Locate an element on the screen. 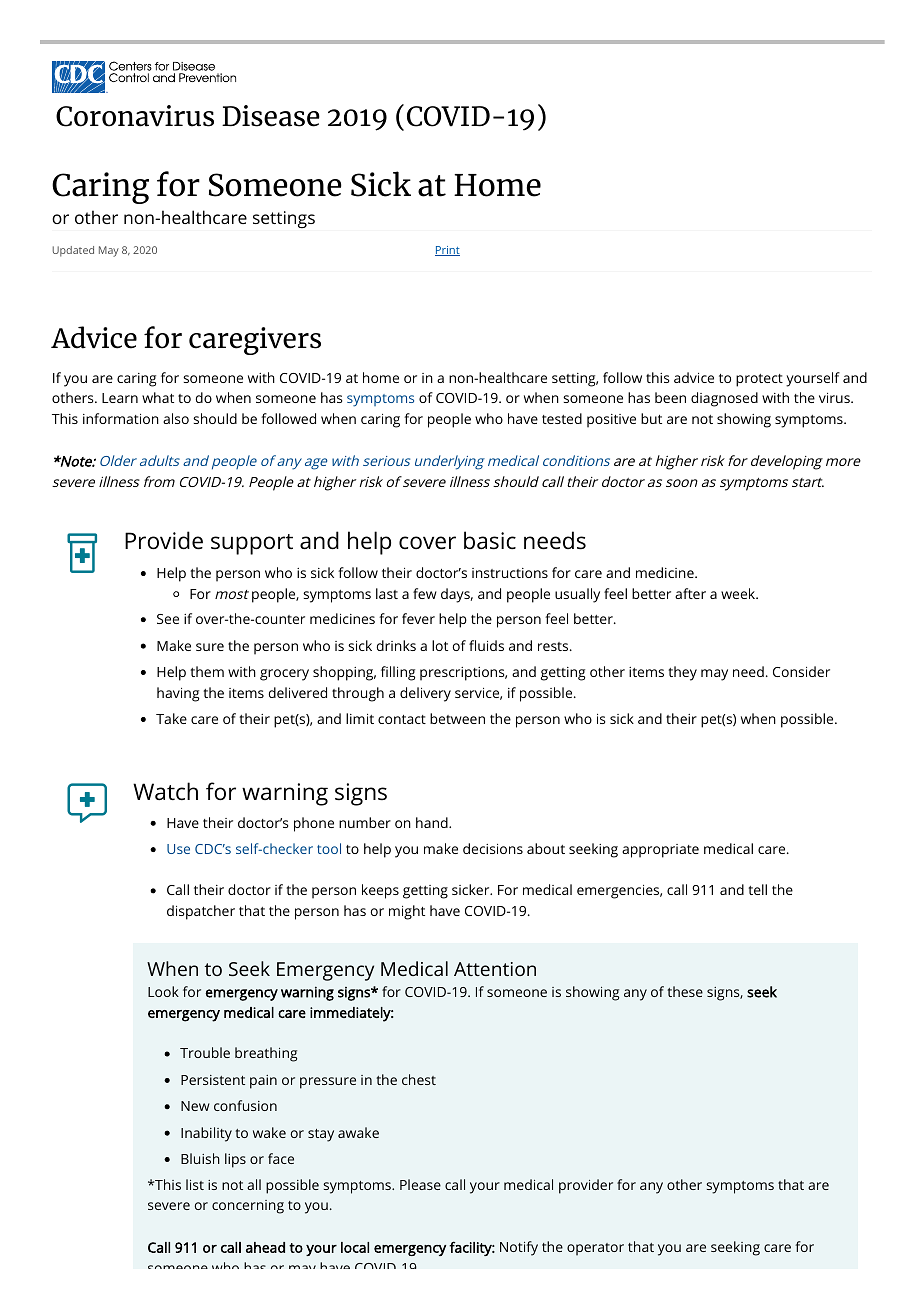 The height and width of the screenshot is (1308, 924). protect is located at coordinates (759, 380).
